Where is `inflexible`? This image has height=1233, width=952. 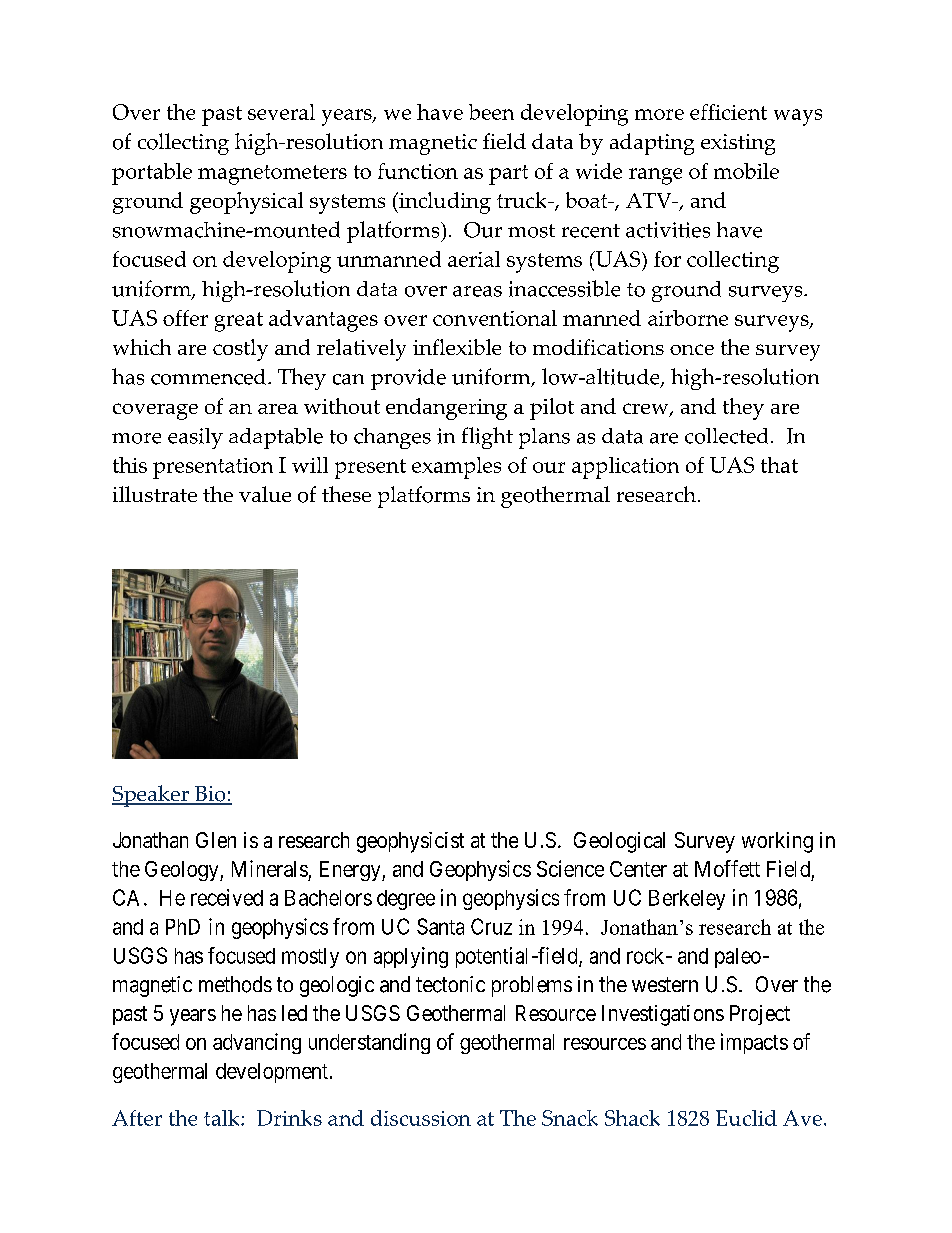 inflexible is located at coordinates (457, 347).
